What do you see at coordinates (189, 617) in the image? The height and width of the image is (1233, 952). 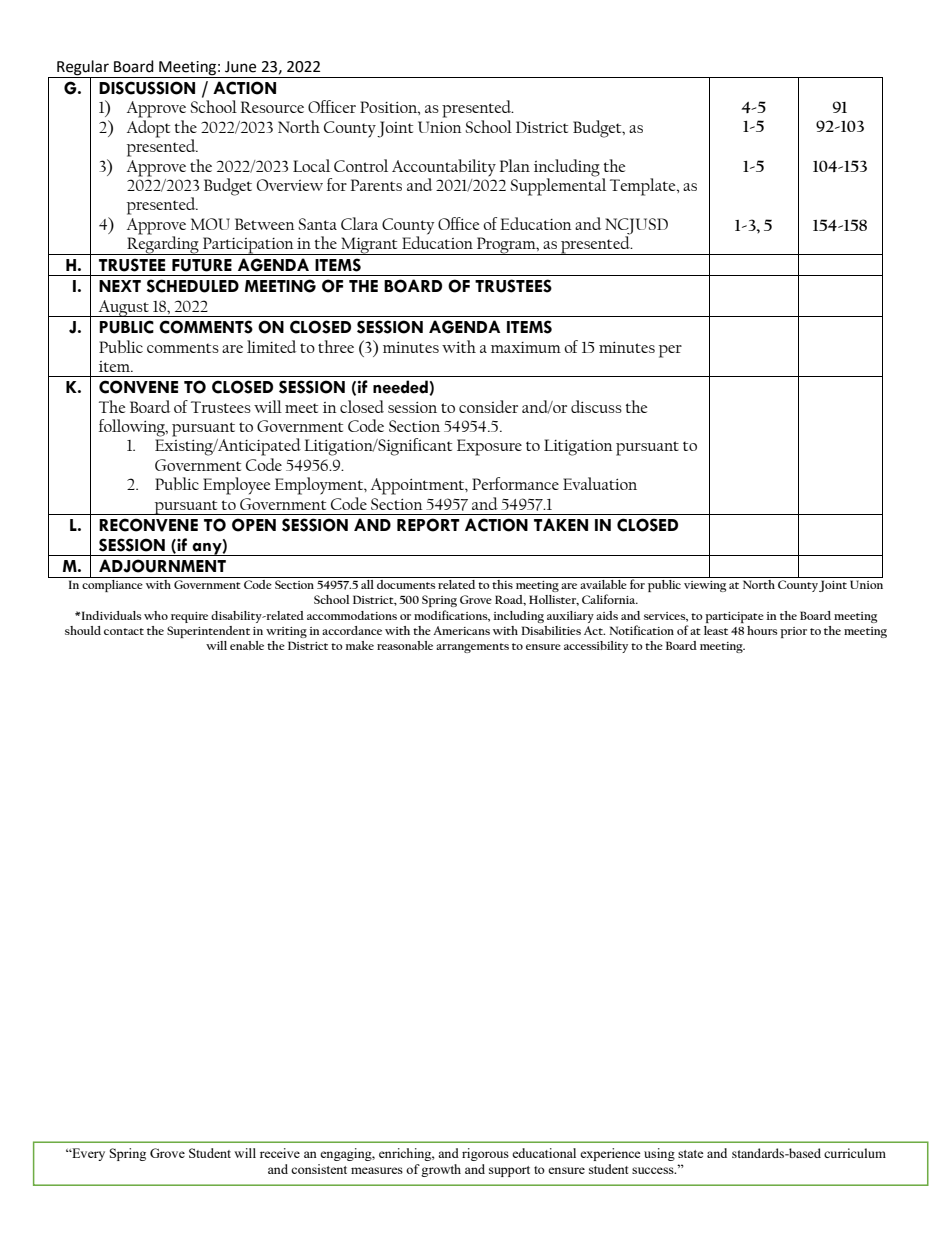 I see `require` at bounding box center [189, 617].
